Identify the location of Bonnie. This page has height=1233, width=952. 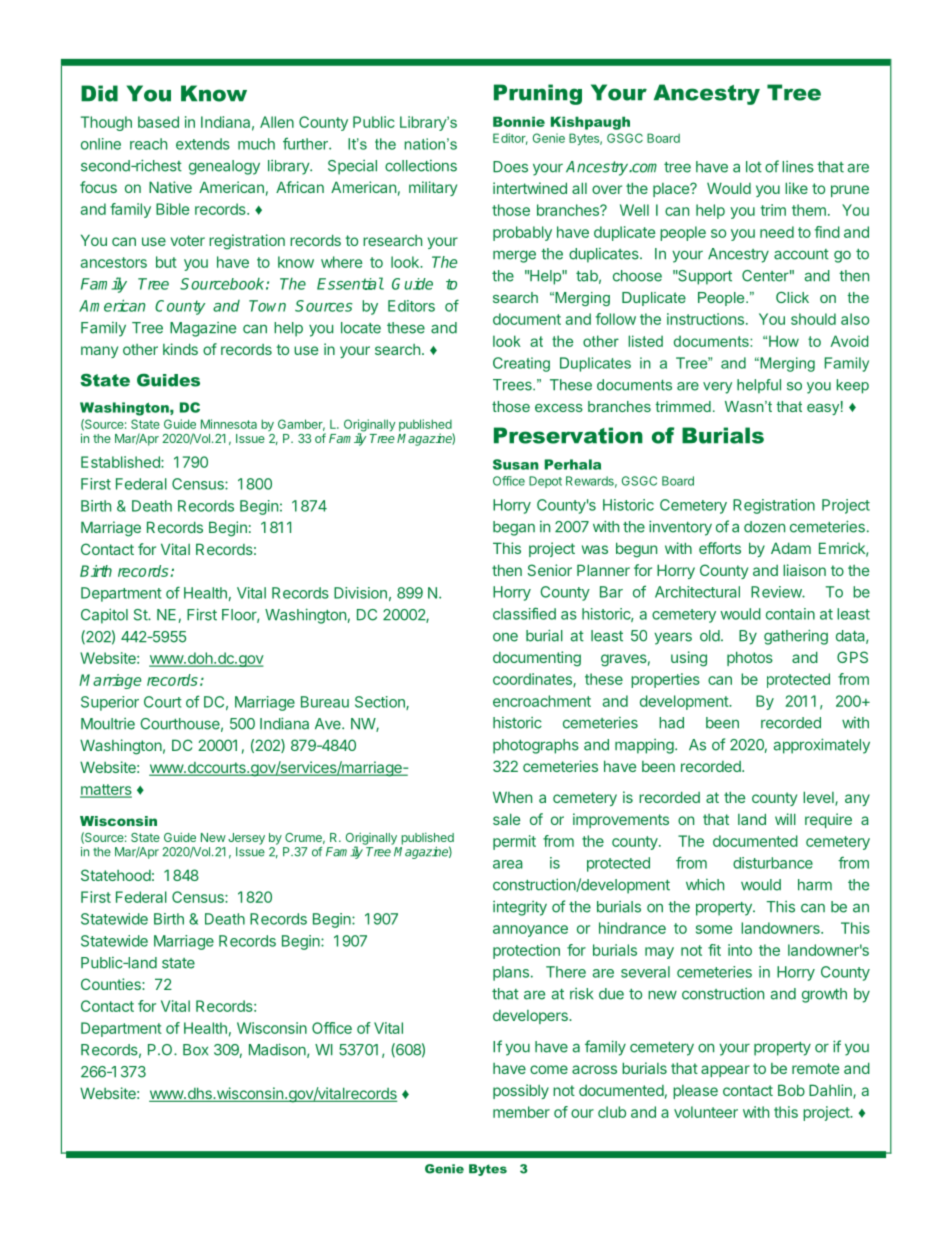
(519, 121).
